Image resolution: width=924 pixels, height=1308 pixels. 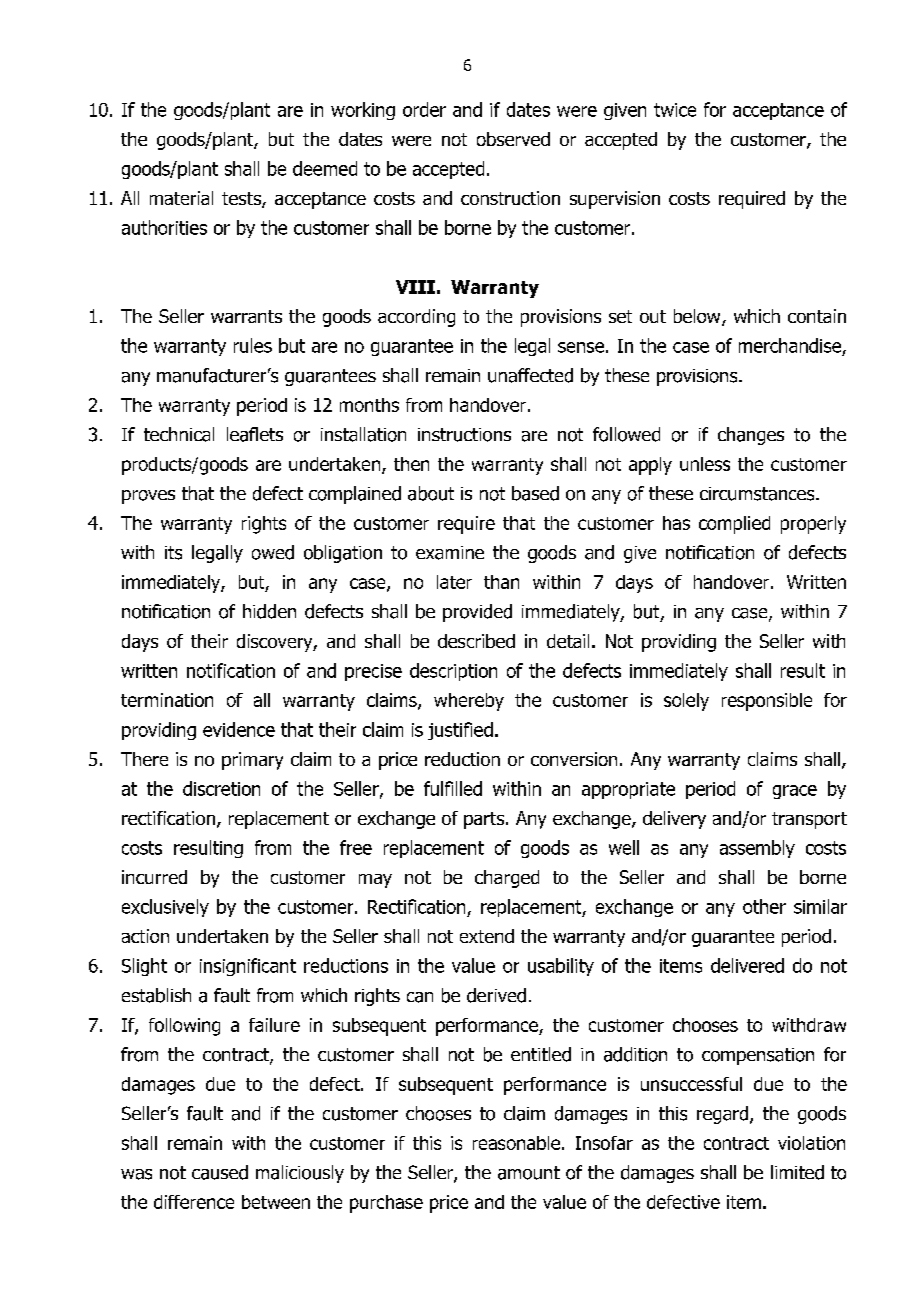 I want to click on observed, so click(x=513, y=139).
